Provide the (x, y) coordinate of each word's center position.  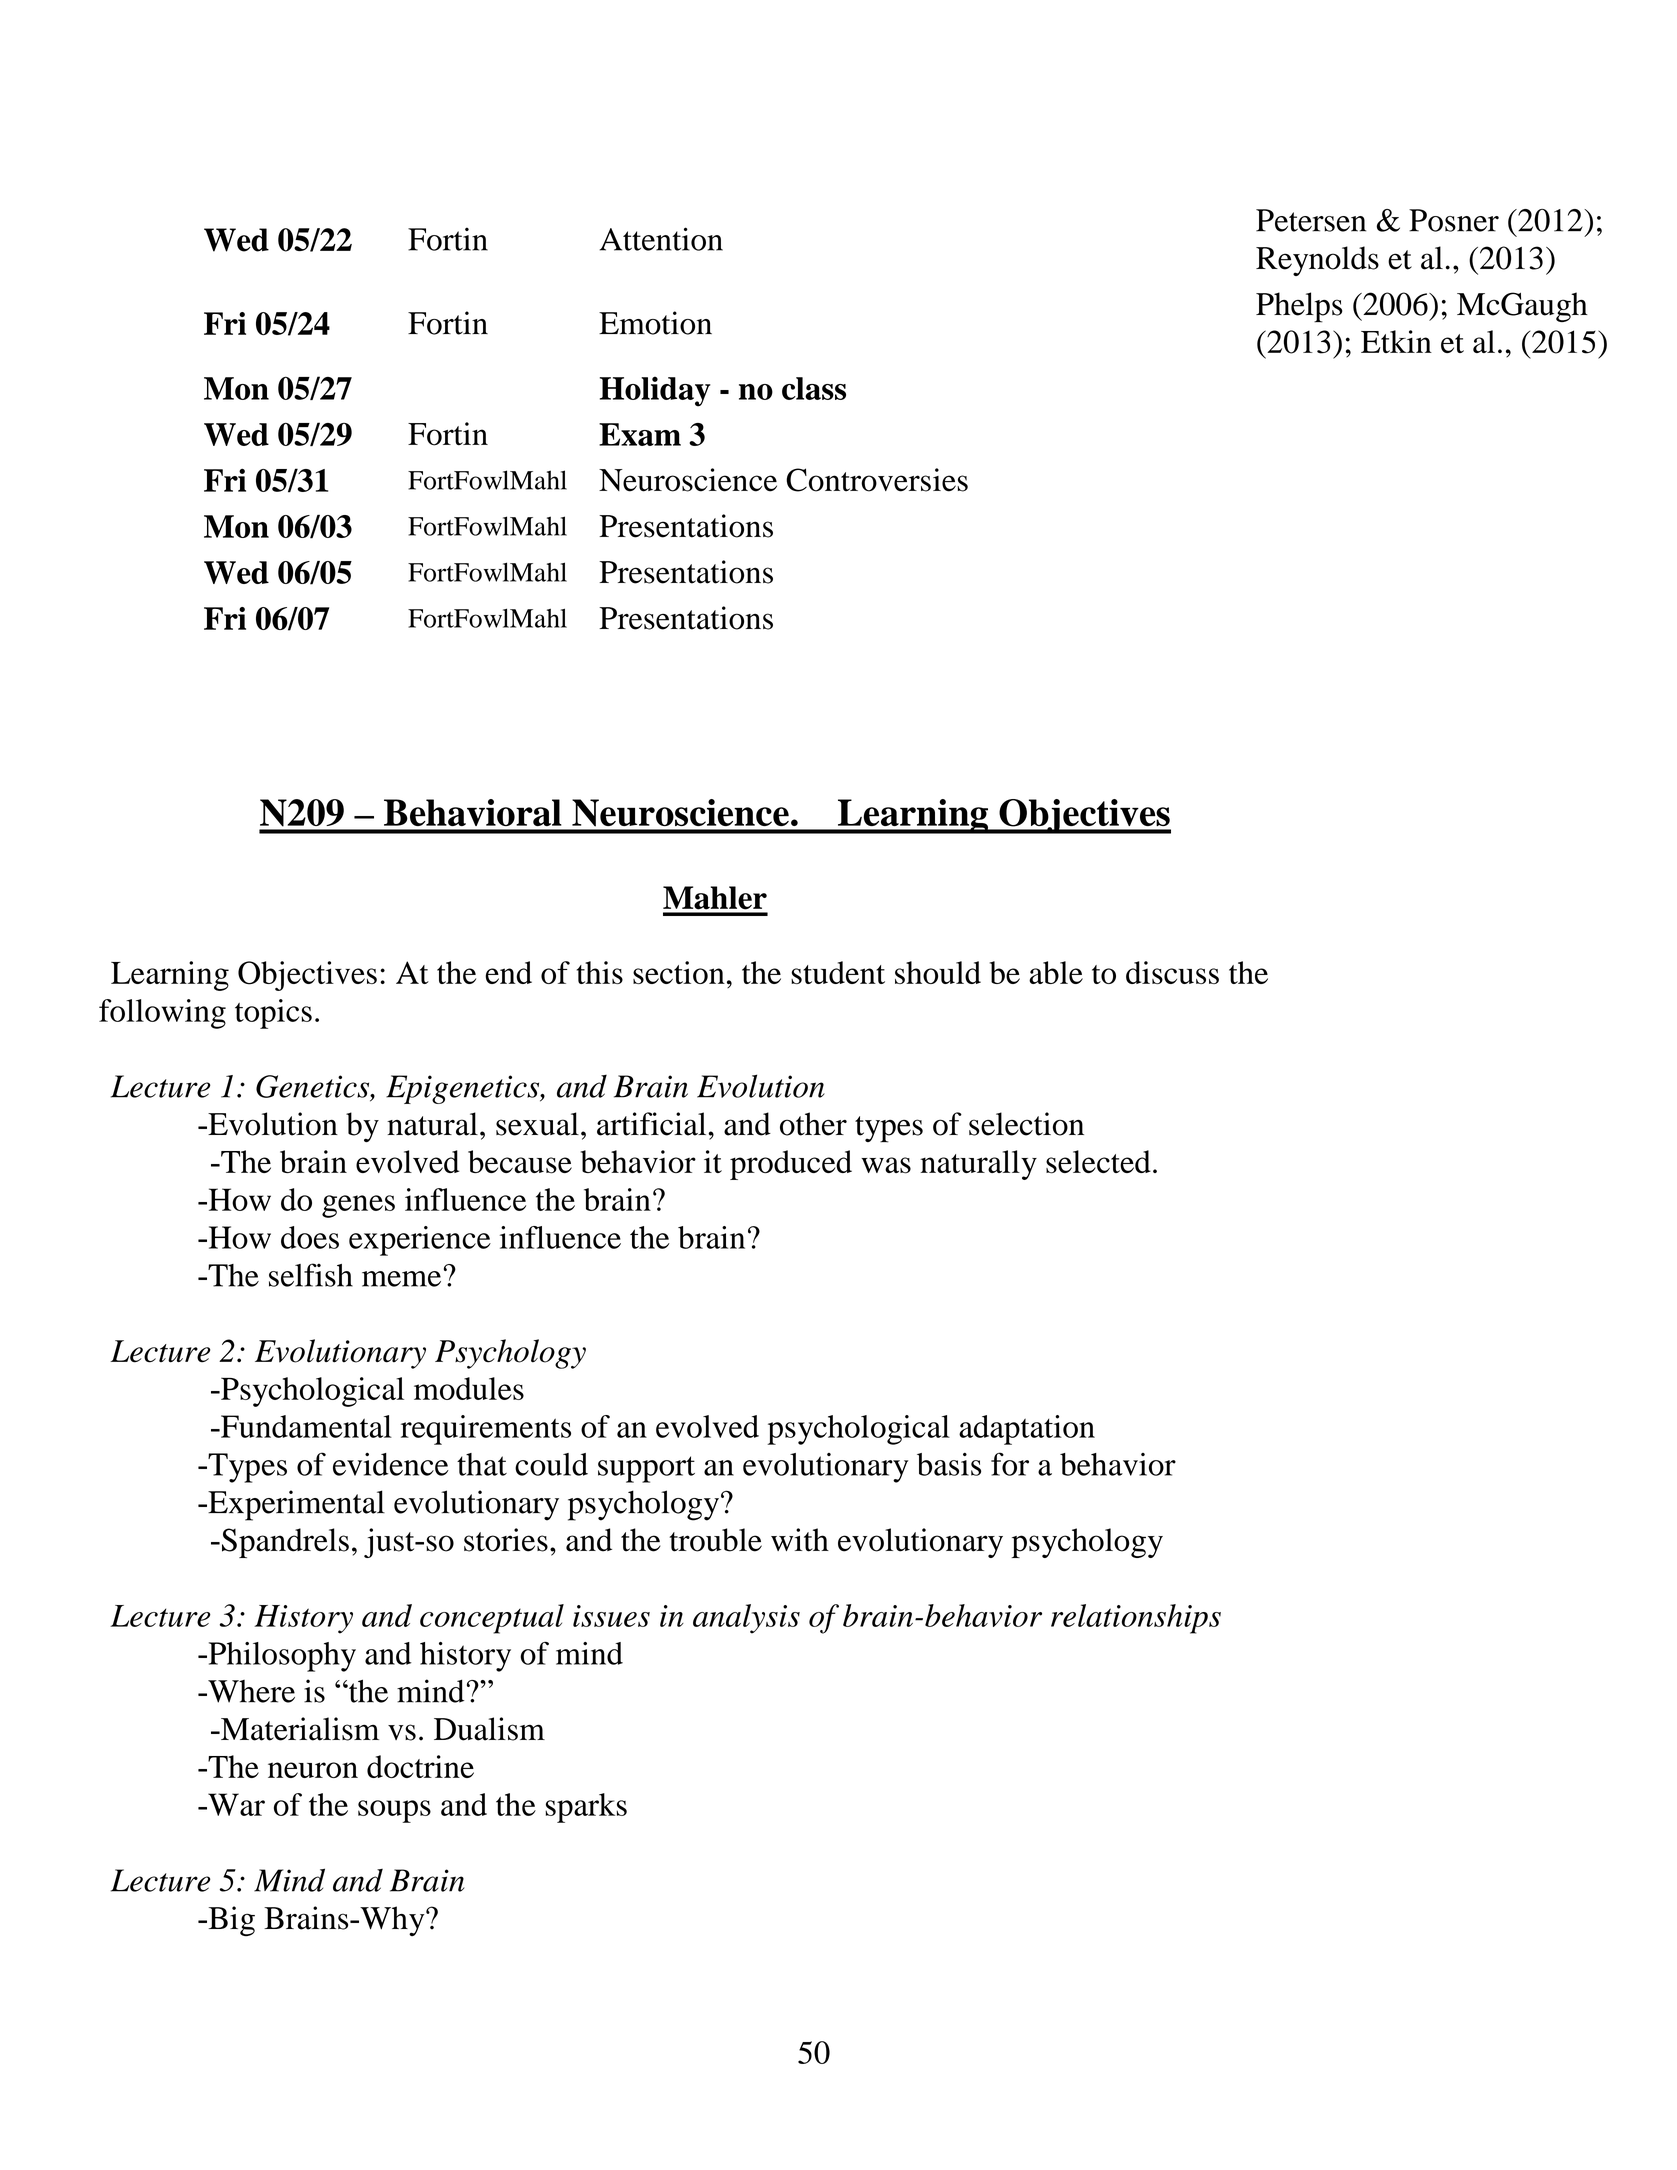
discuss (1172, 972)
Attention (661, 239)
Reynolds (1317, 261)
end (508, 972)
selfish (311, 1275)
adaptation (1027, 1430)
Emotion (655, 323)
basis (949, 1464)
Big (230, 1921)
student (838, 972)
